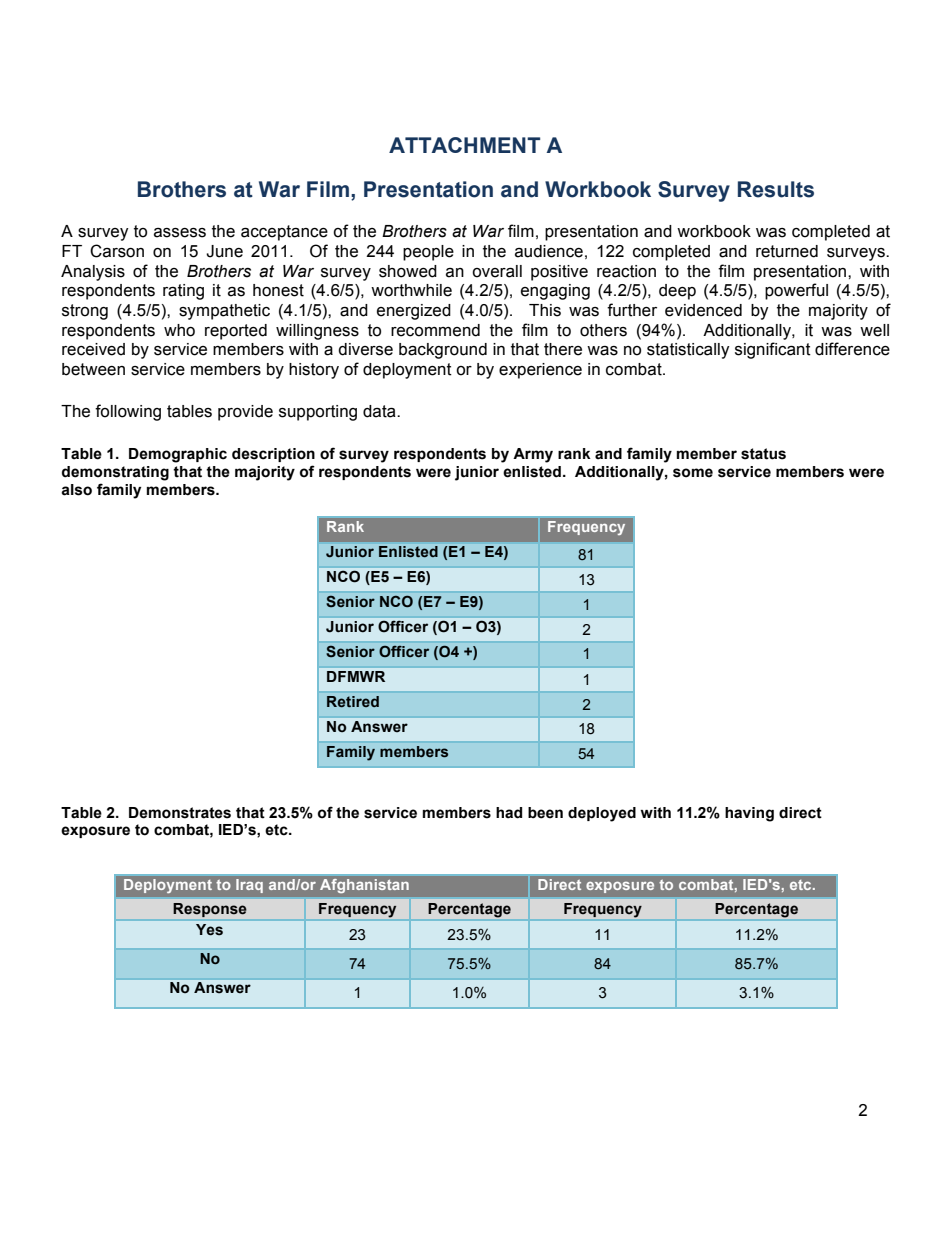 This screenshot has width=952, height=1233. Describe the element at coordinates (749, 814) in the screenshot. I see `having` at that location.
